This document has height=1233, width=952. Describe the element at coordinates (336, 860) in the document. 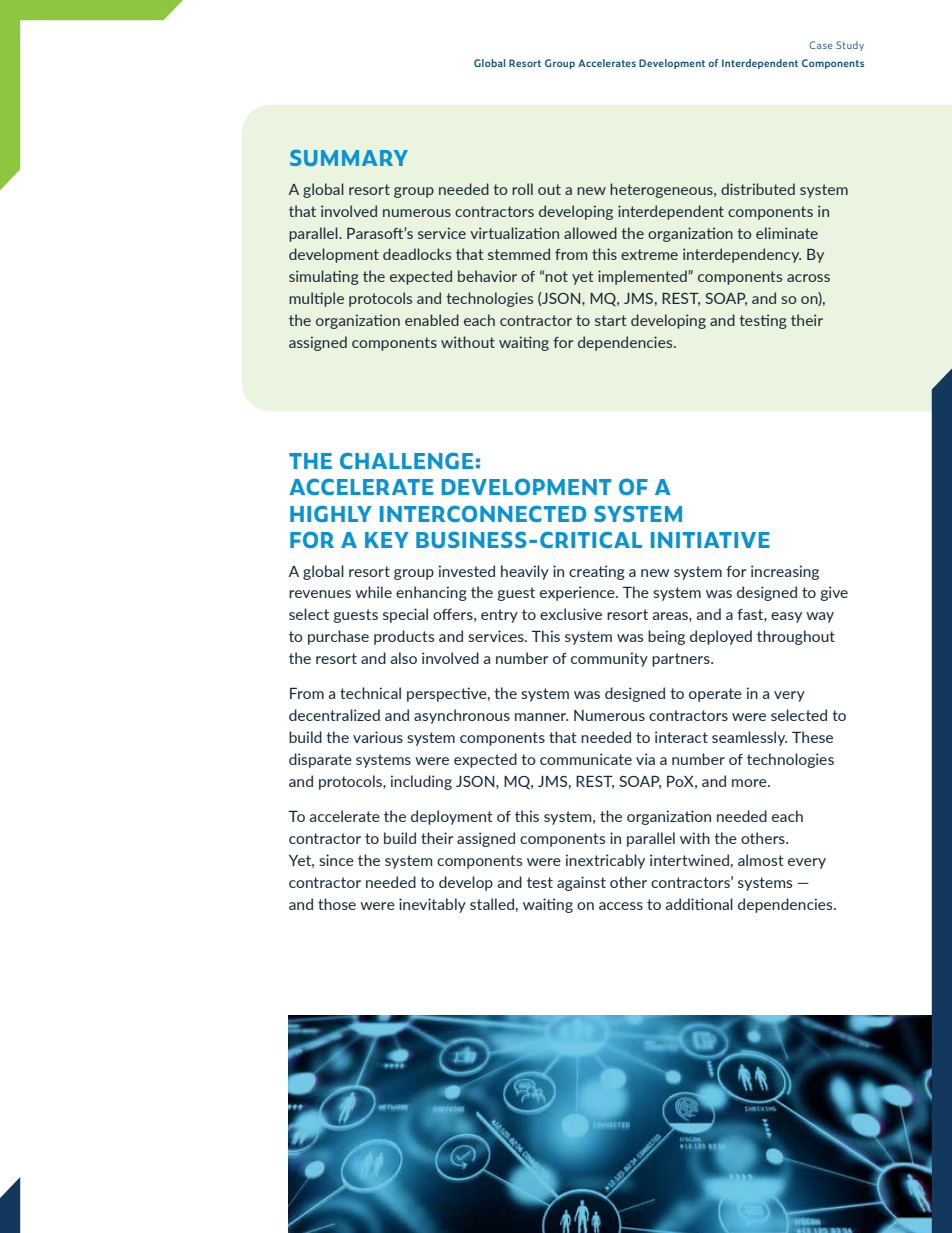

I see `since` at that location.
